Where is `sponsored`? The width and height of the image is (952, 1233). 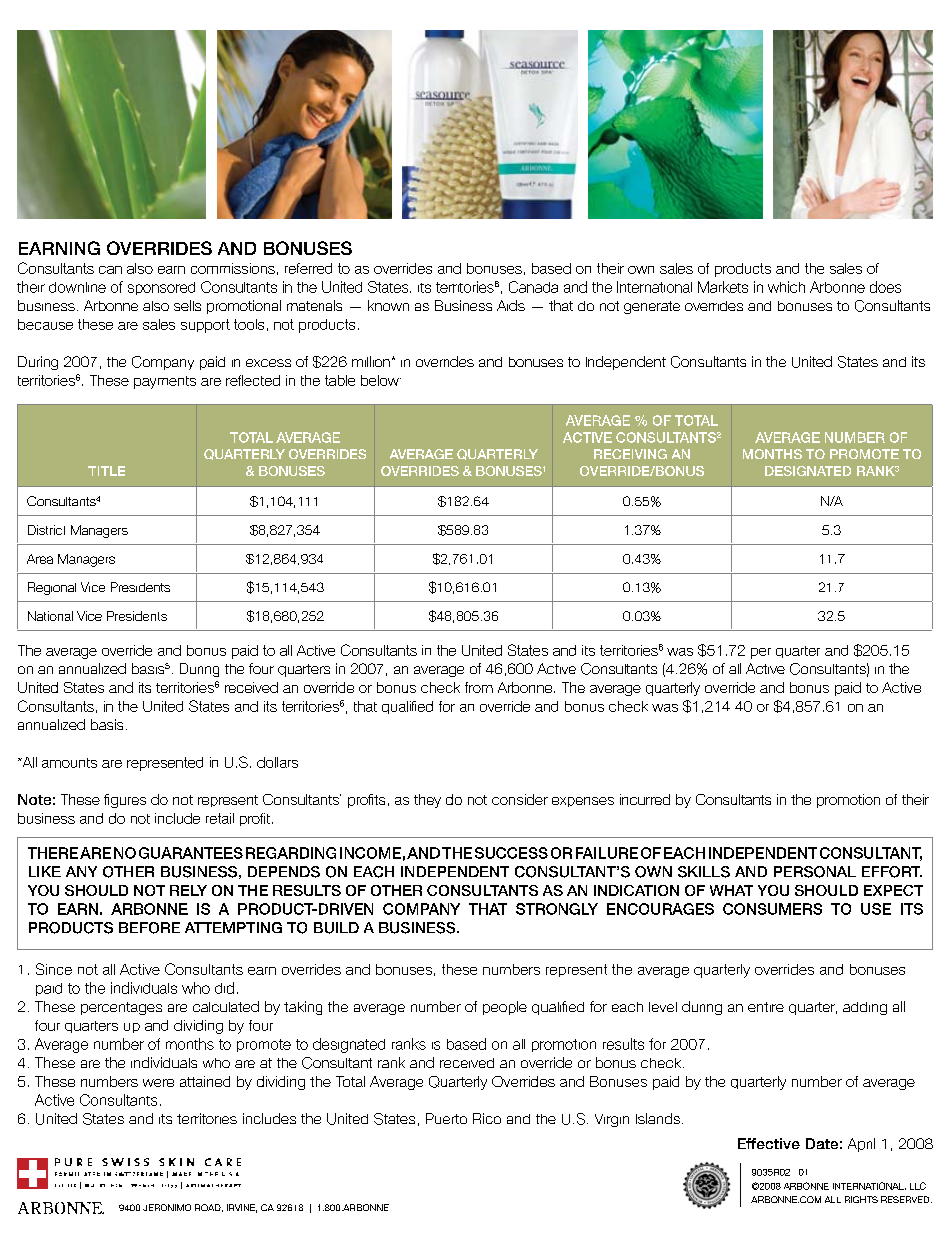 sponsored is located at coordinates (161, 288).
